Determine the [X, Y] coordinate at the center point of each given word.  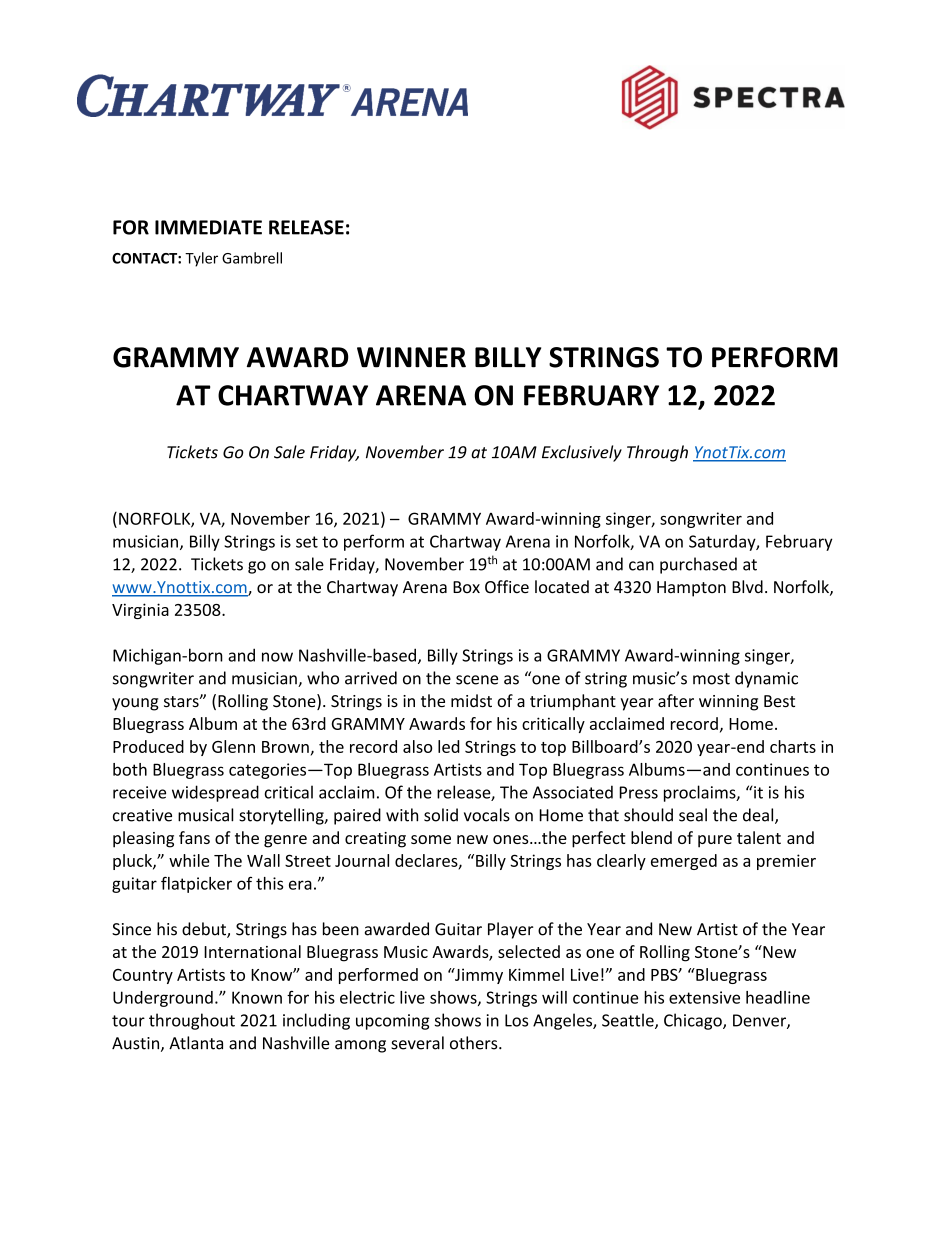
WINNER [411, 357]
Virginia [140, 611]
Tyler [201, 259]
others [475, 1043]
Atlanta [196, 1043]
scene [477, 680]
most [711, 679]
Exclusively [582, 453]
